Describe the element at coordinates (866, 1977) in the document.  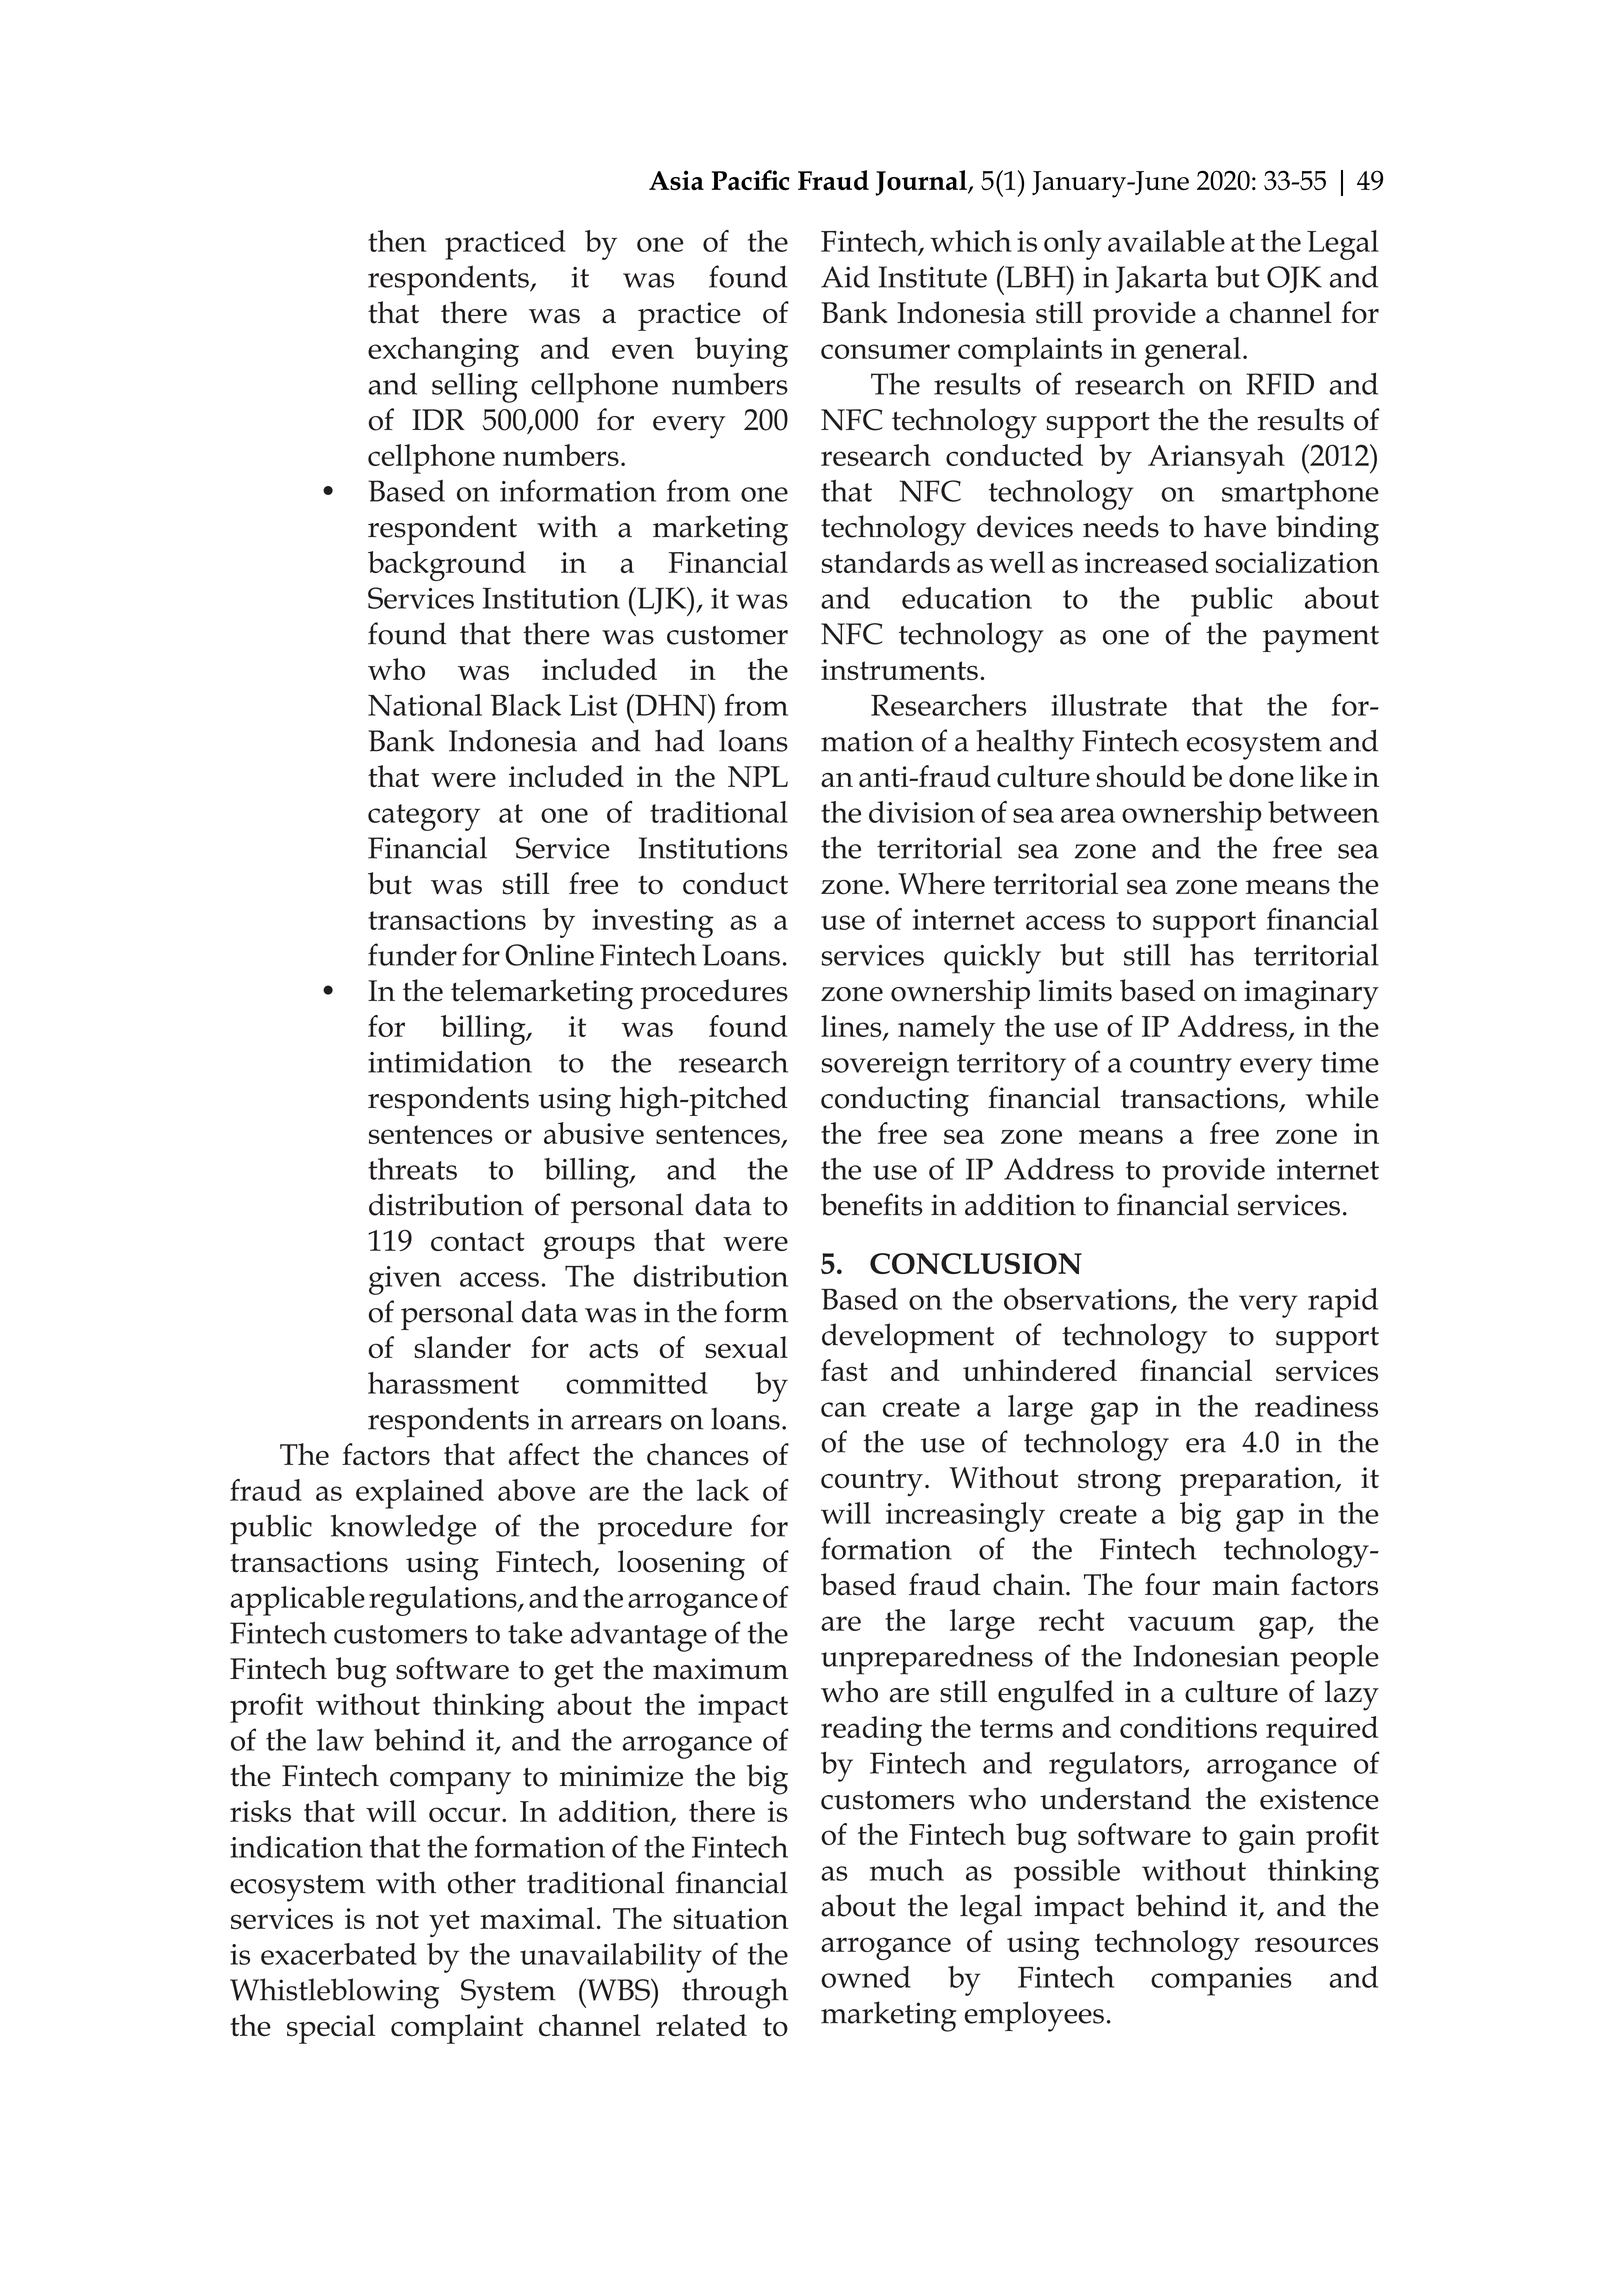
I see `owned` at that location.
